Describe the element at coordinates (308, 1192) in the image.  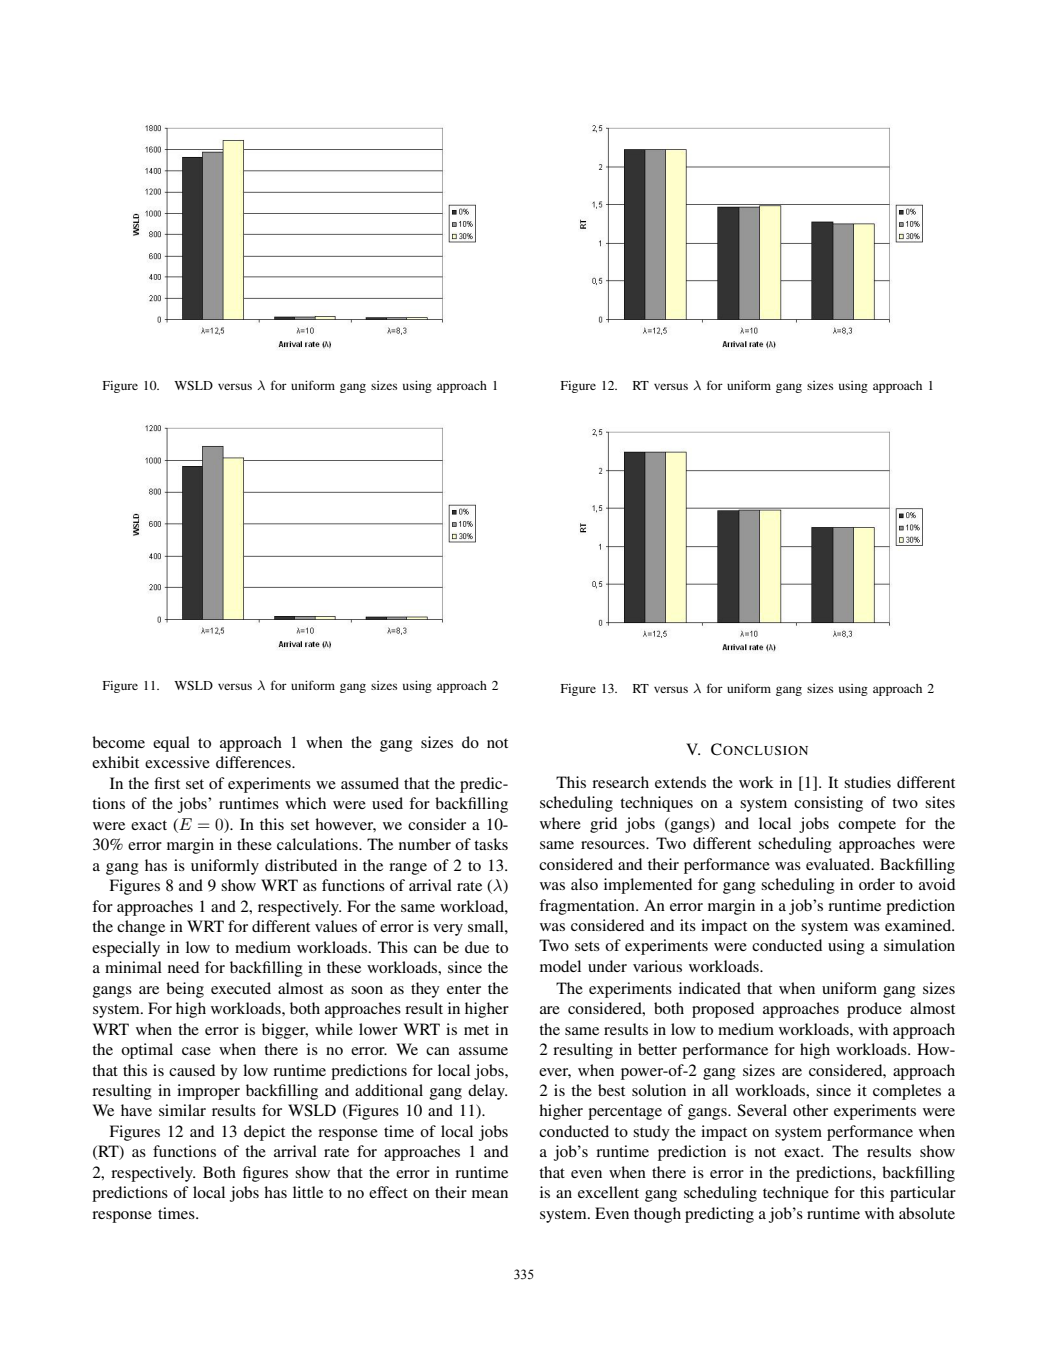
I see `little` at that location.
